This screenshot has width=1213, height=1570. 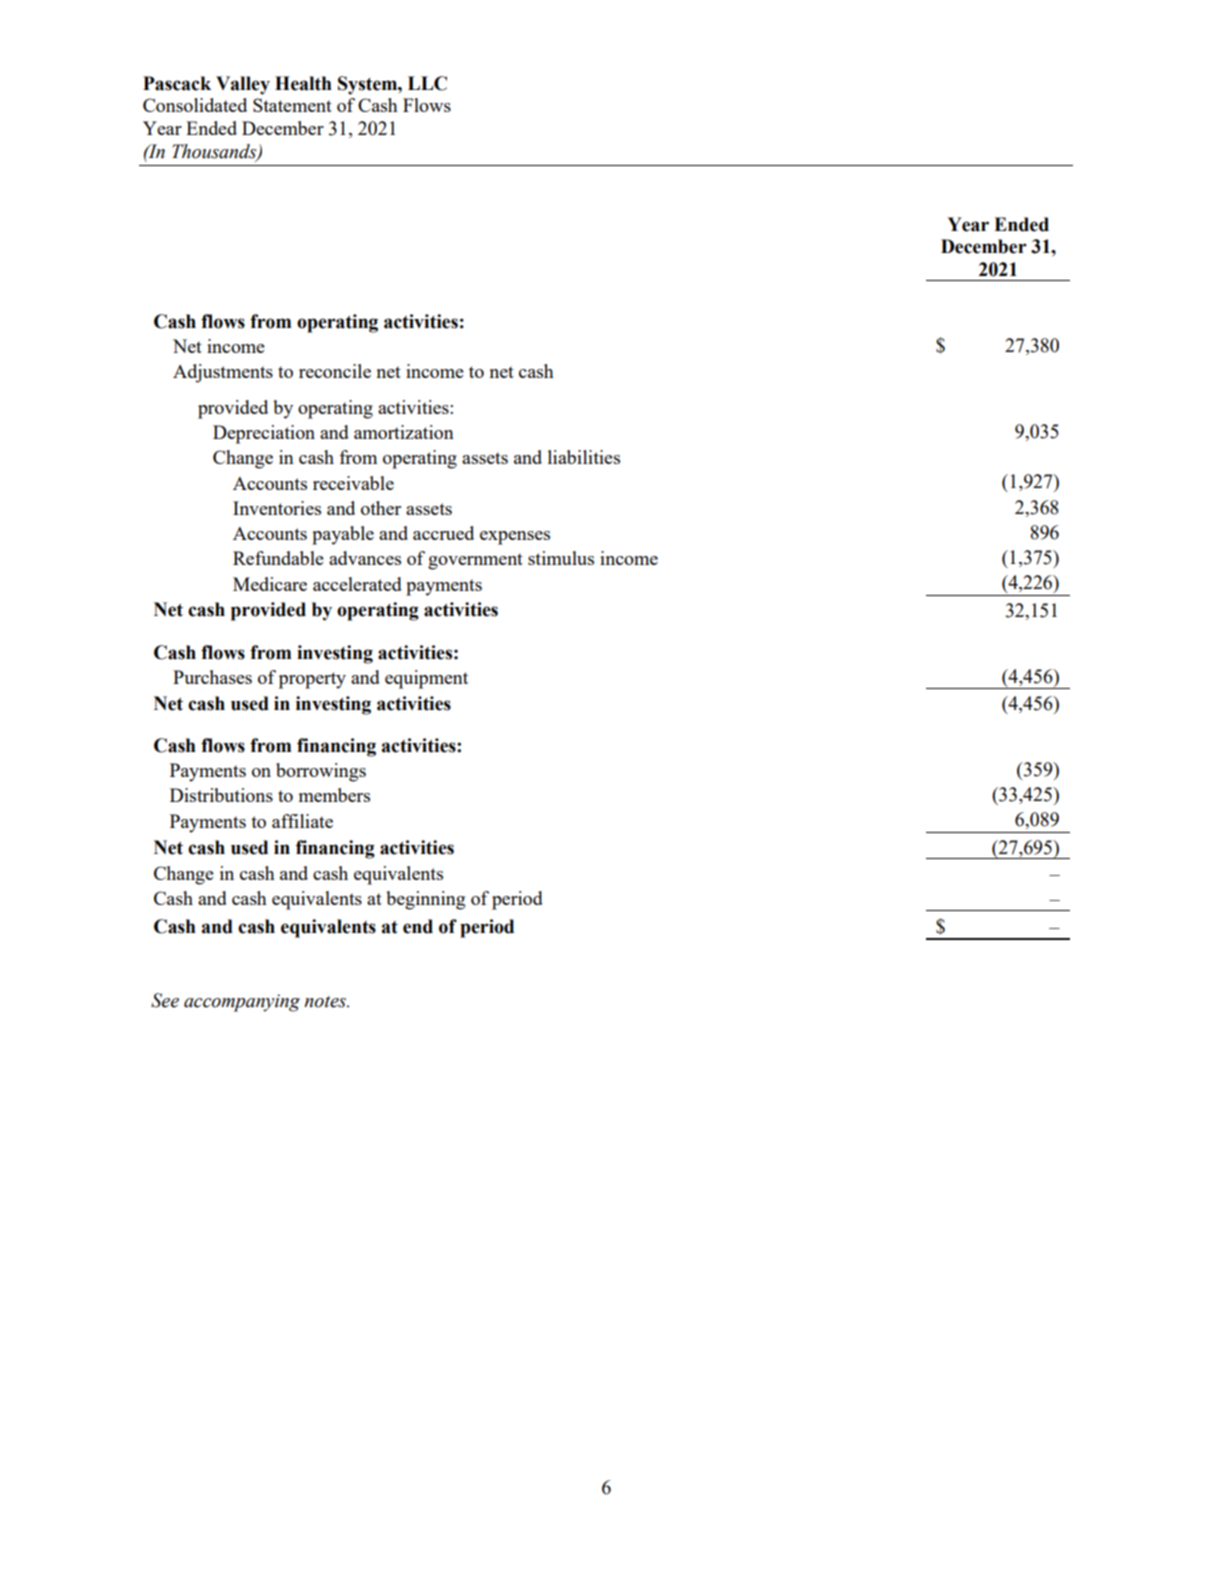 I want to click on notes, so click(x=326, y=1002).
